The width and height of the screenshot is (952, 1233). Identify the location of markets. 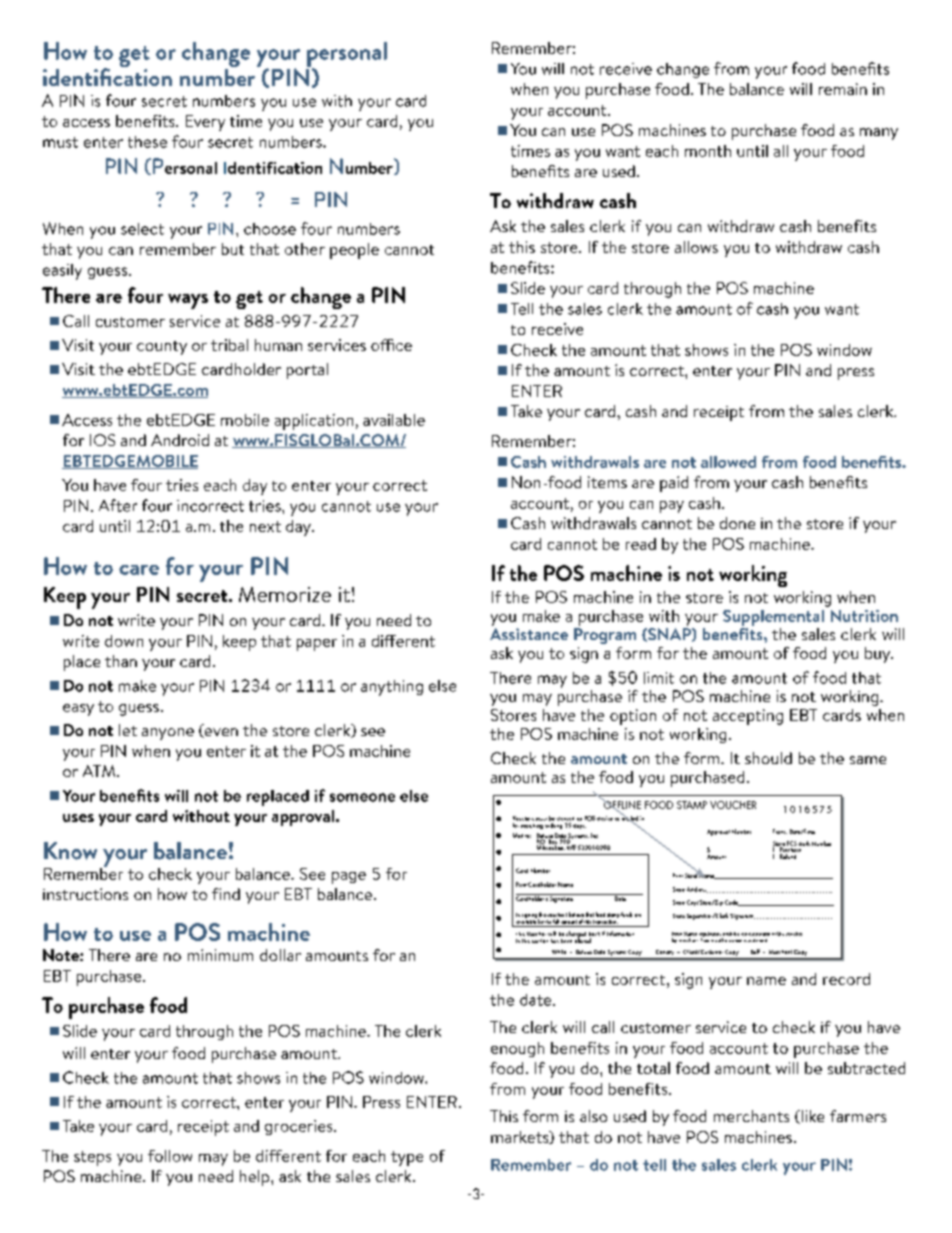
(521, 1137).
